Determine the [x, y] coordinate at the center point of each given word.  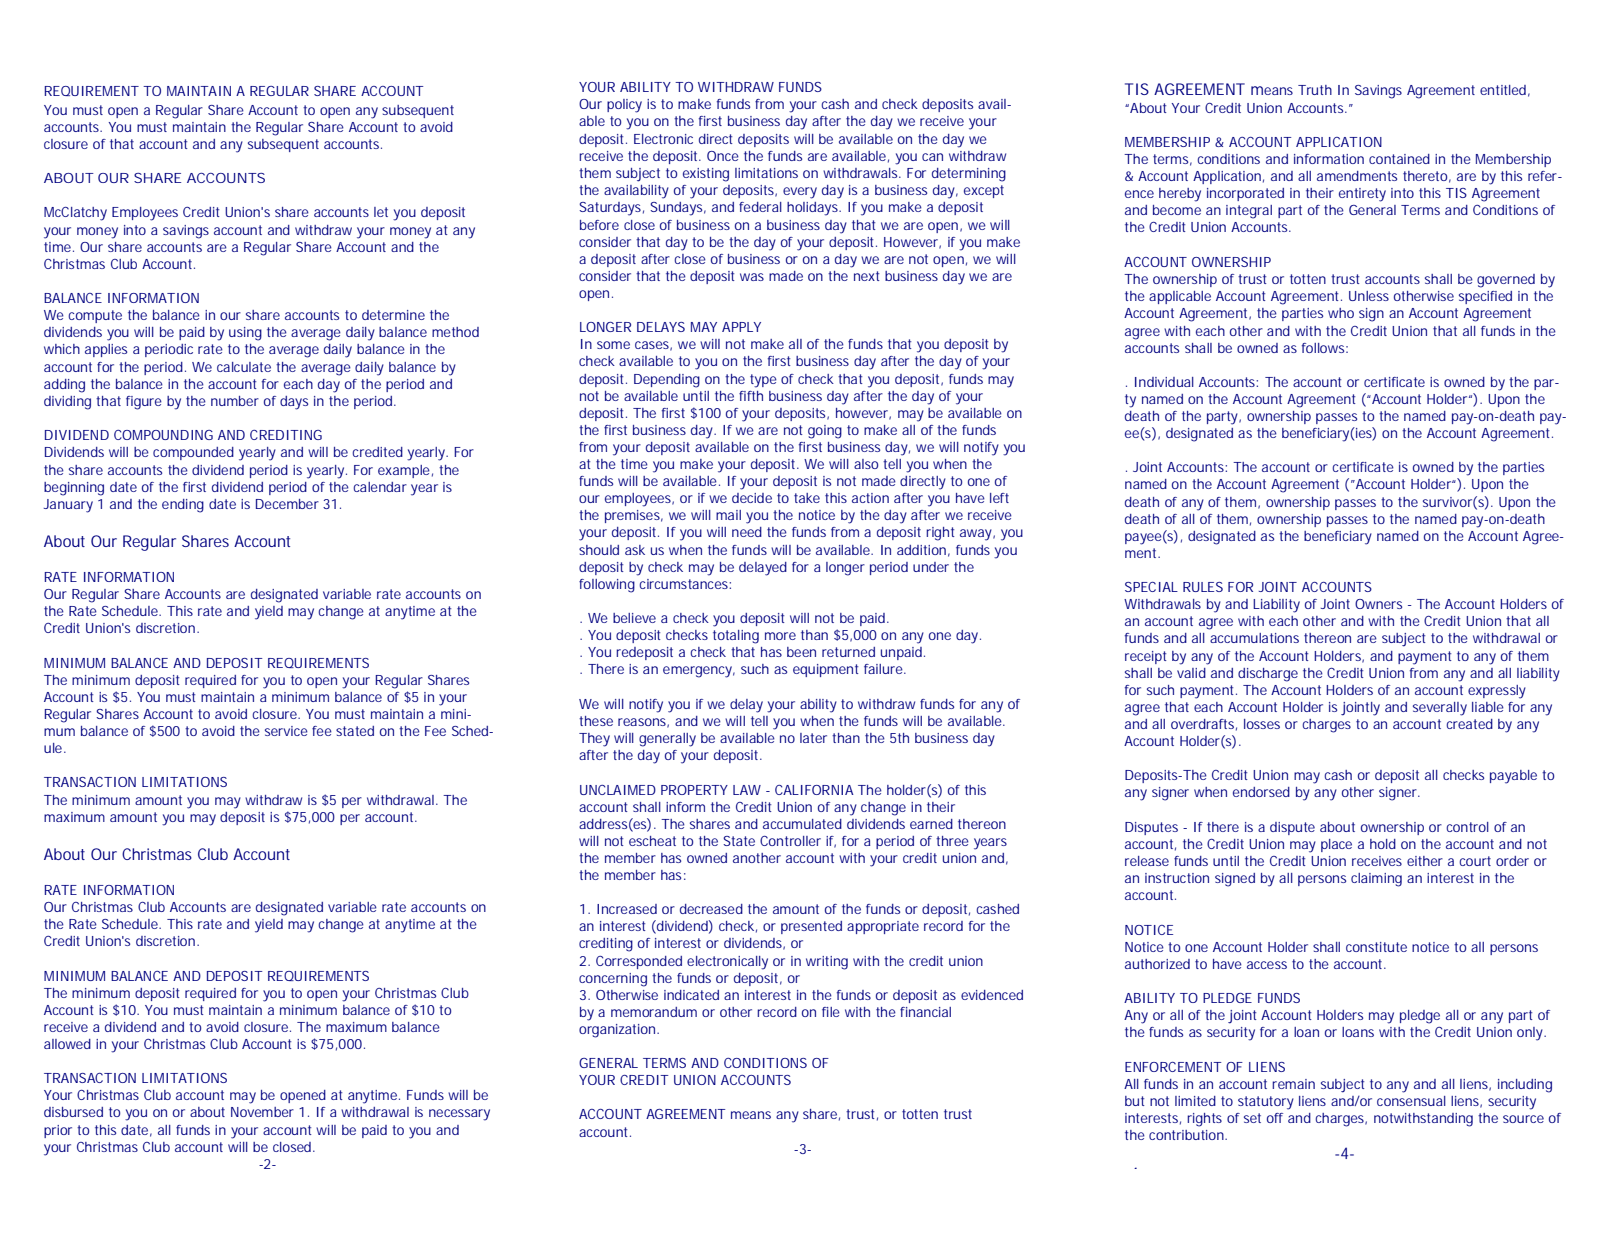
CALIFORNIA [814, 790]
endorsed [1261, 792]
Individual [1164, 382]
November [262, 1112]
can [932, 157]
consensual [1411, 1101]
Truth [1315, 90]
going [825, 432]
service [286, 731]
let [381, 212]
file [831, 1012]
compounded [193, 453]
